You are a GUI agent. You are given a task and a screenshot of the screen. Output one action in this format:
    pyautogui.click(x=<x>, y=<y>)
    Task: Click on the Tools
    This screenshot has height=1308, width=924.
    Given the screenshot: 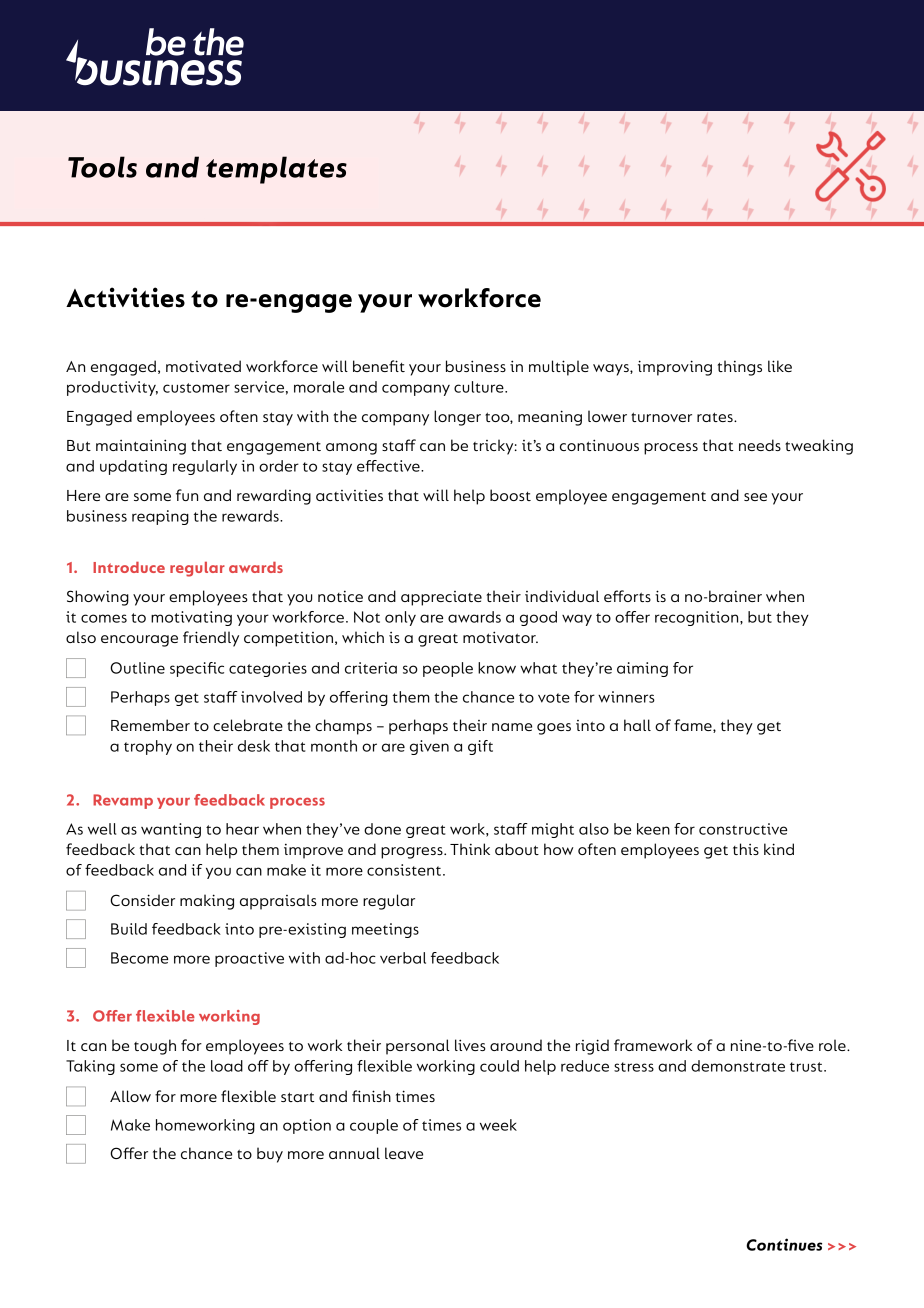 What is the action you would take?
    pyautogui.click(x=102, y=167)
